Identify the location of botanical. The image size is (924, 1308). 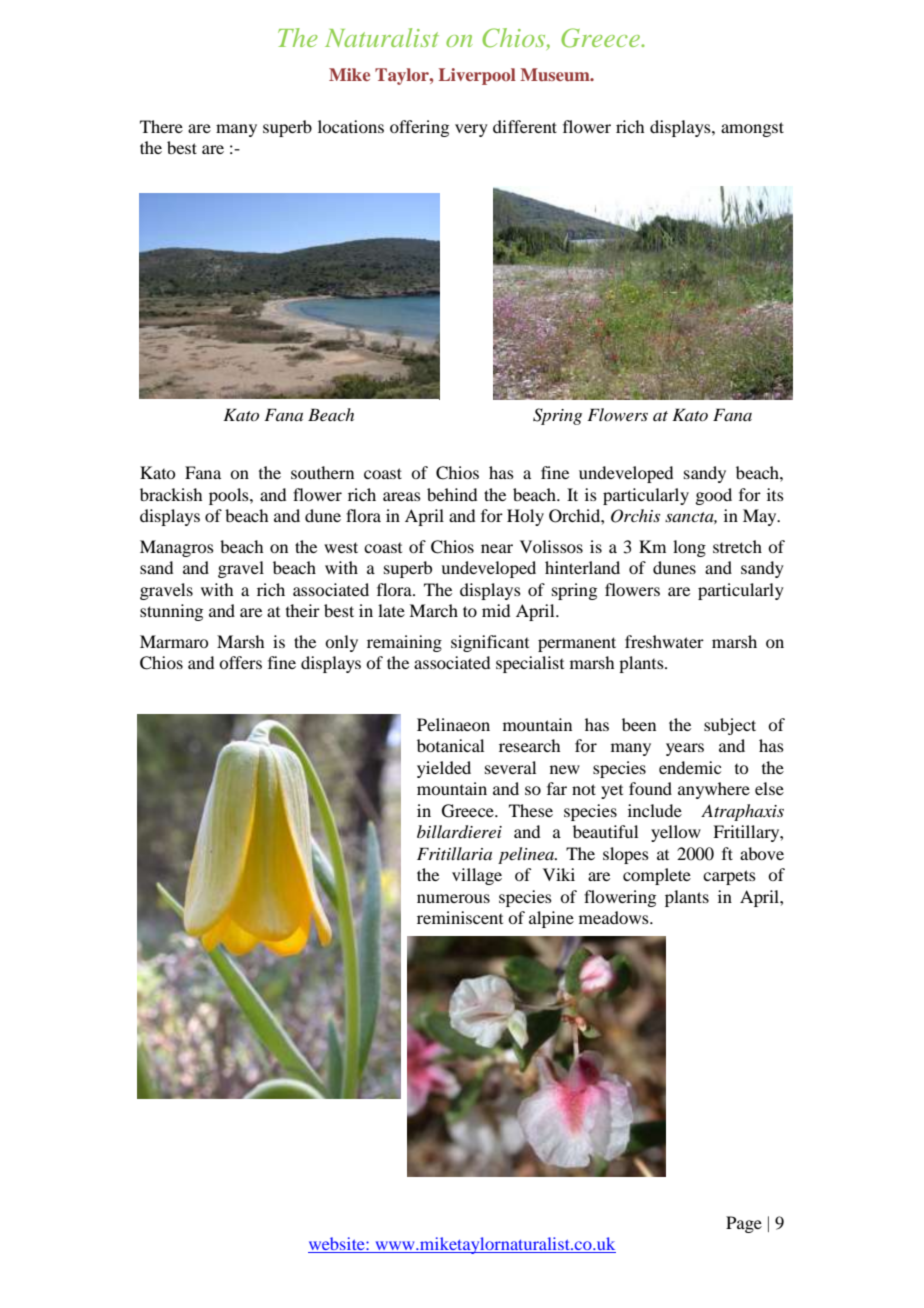
(450, 745).
